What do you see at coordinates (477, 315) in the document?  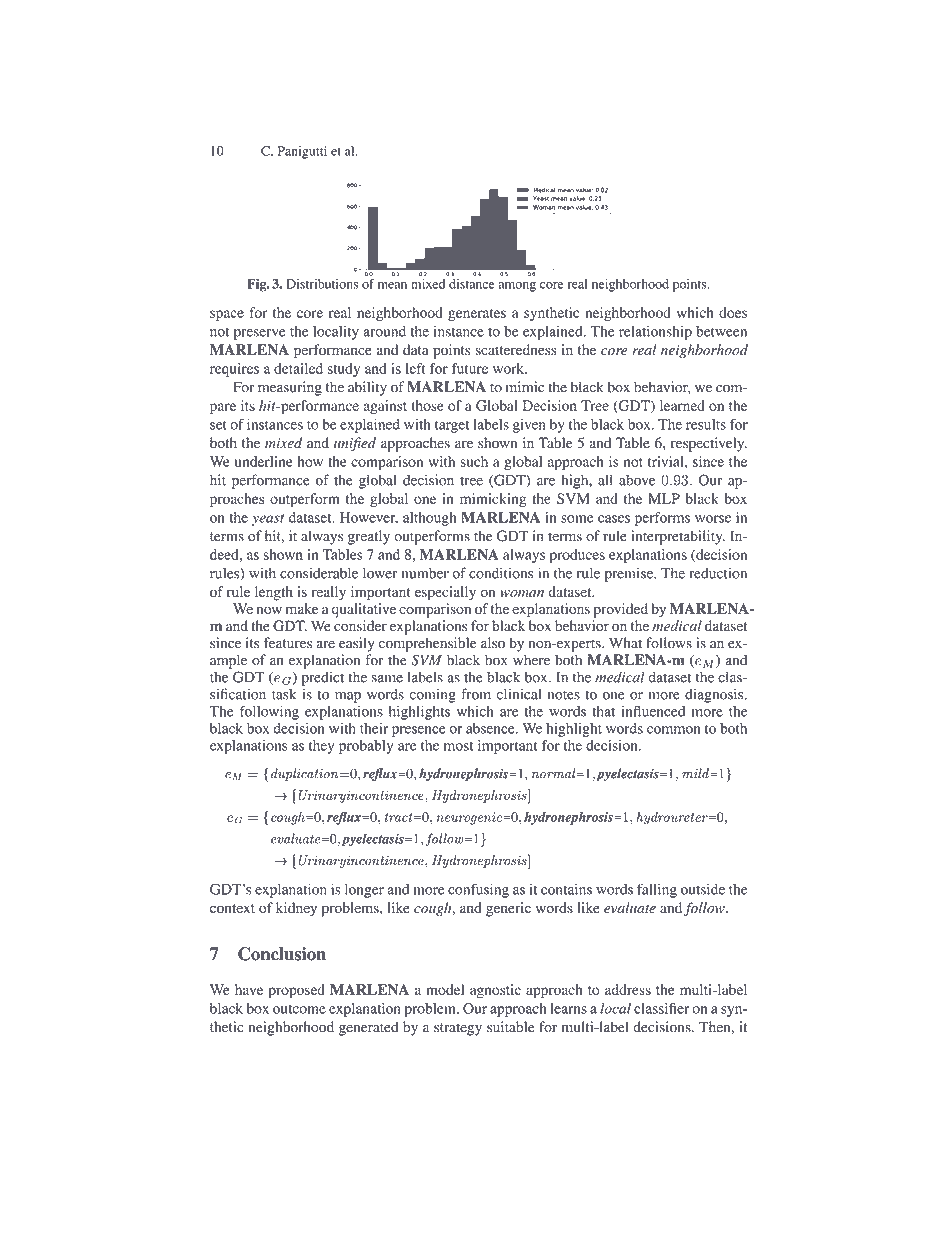 I see `generates` at bounding box center [477, 315].
